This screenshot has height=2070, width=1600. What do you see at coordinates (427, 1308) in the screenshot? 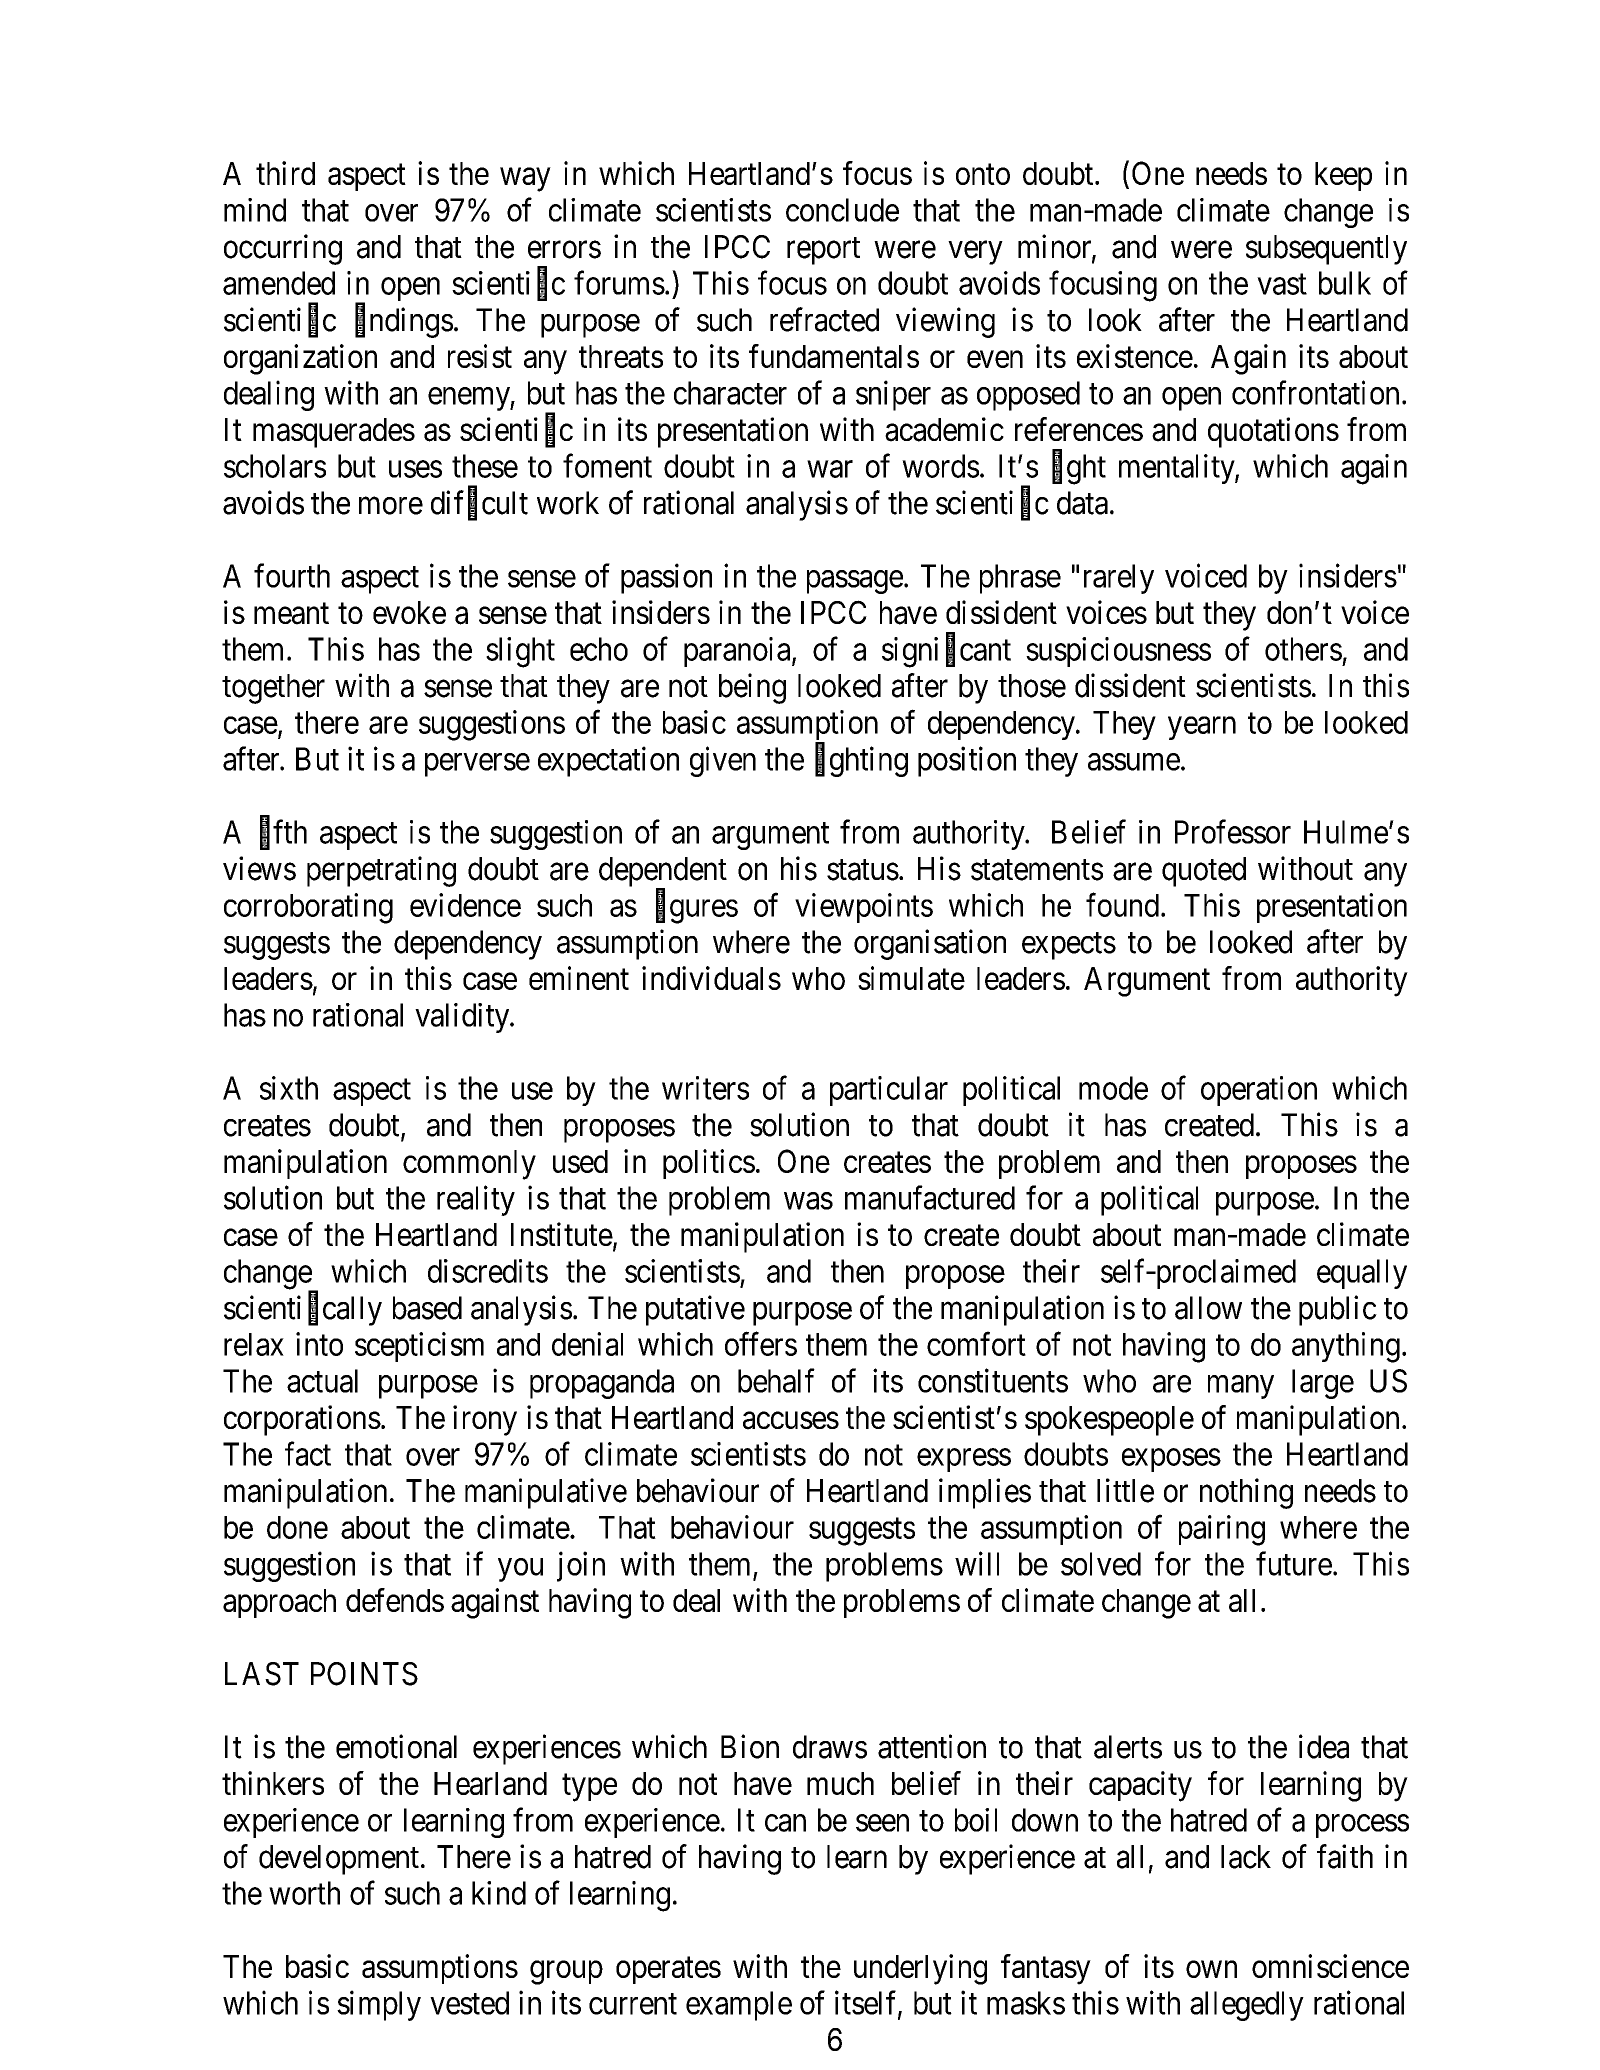
I see `based` at bounding box center [427, 1308].
